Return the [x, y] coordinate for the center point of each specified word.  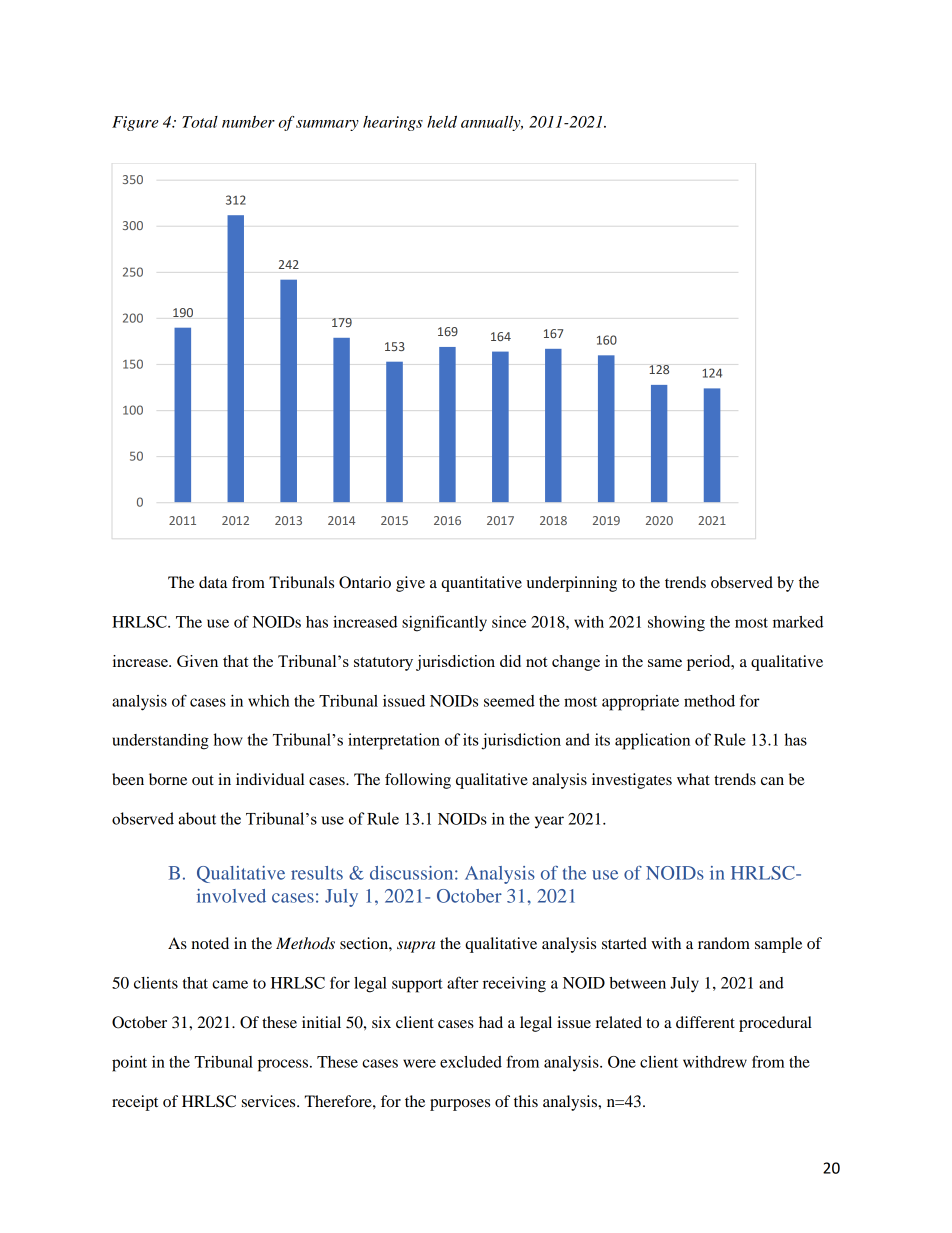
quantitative [481, 584]
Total [200, 122]
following [418, 781]
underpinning [572, 584]
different [705, 1022]
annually [492, 123]
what [693, 779]
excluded [471, 1062]
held [442, 122]
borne [168, 779]
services [270, 1101]
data [213, 582]
